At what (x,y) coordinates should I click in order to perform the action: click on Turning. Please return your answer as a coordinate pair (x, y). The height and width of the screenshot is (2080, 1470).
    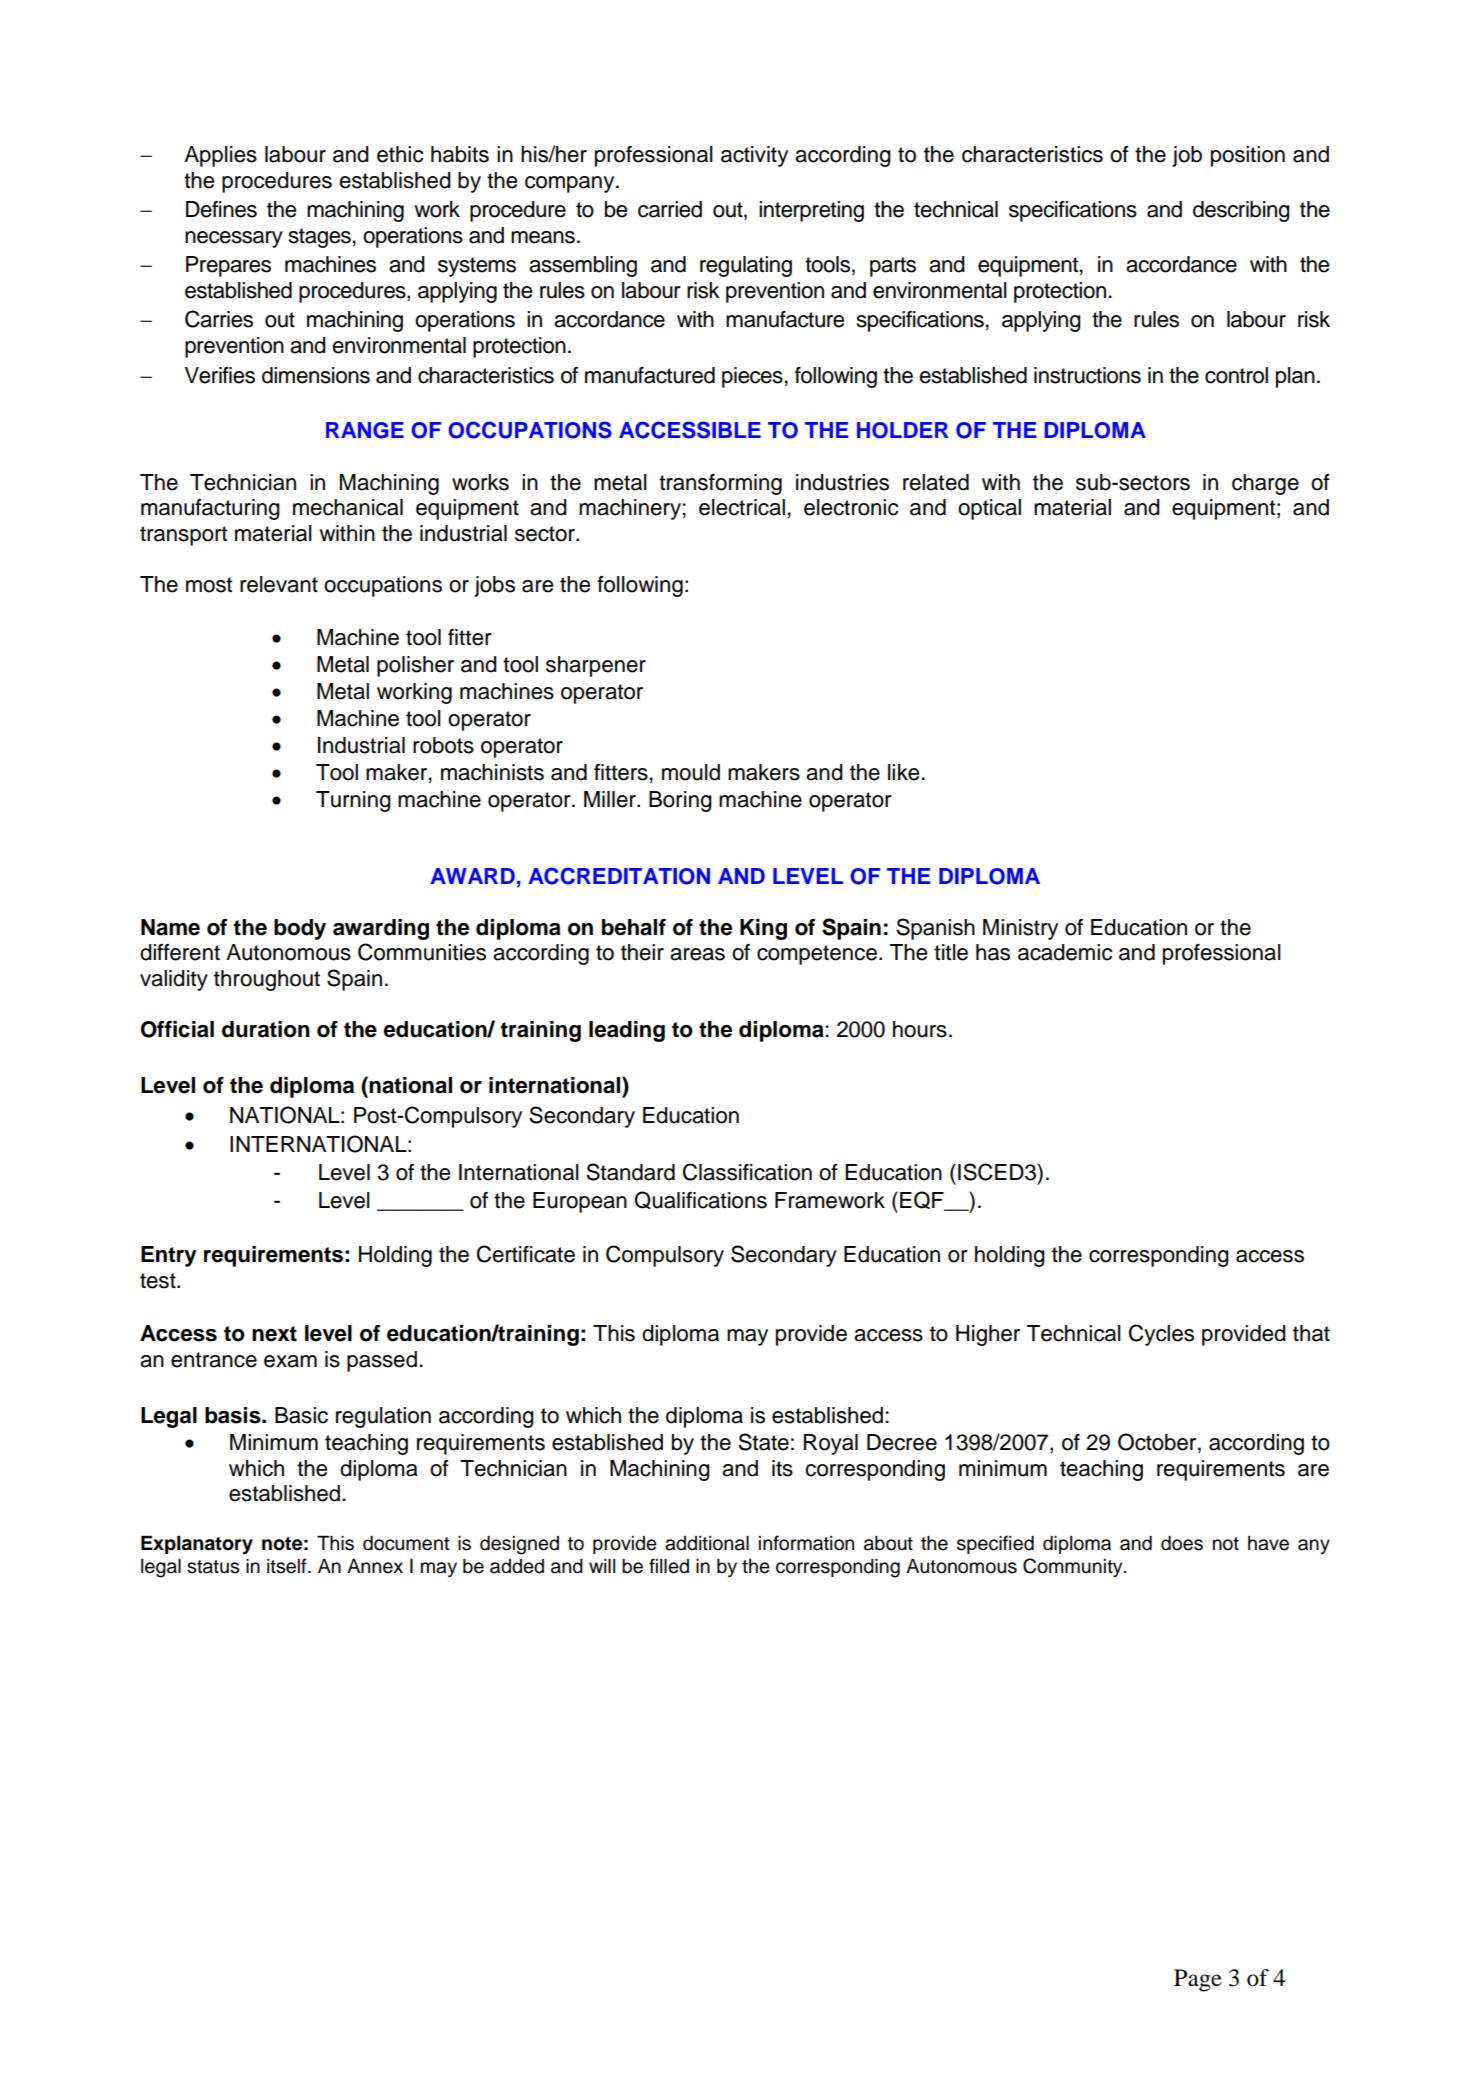
    Looking at the image, I should click on (353, 801).
